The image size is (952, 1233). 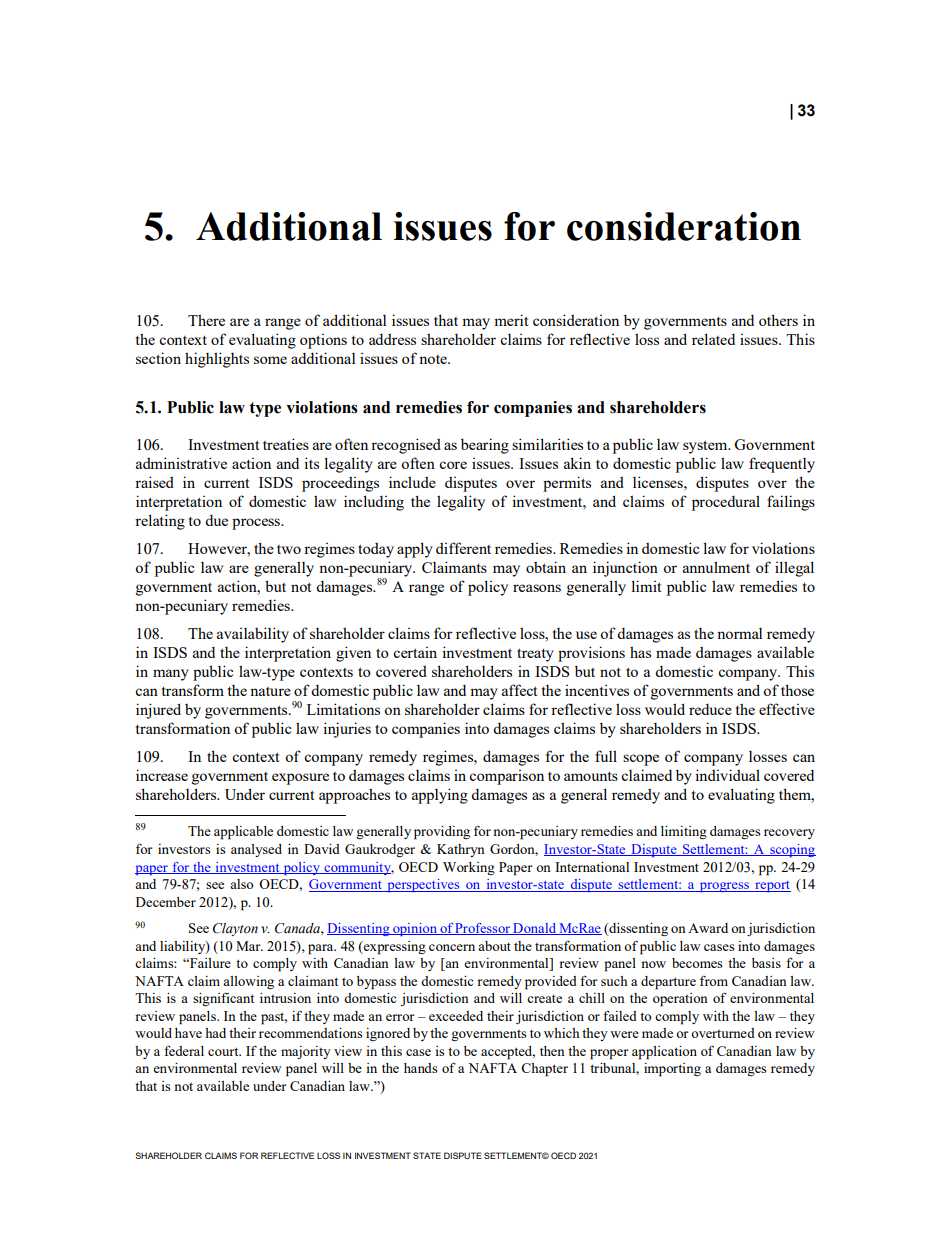 What do you see at coordinates (713, 339) in the screenshot?
I see `related` at bounding box center [713, 339].
